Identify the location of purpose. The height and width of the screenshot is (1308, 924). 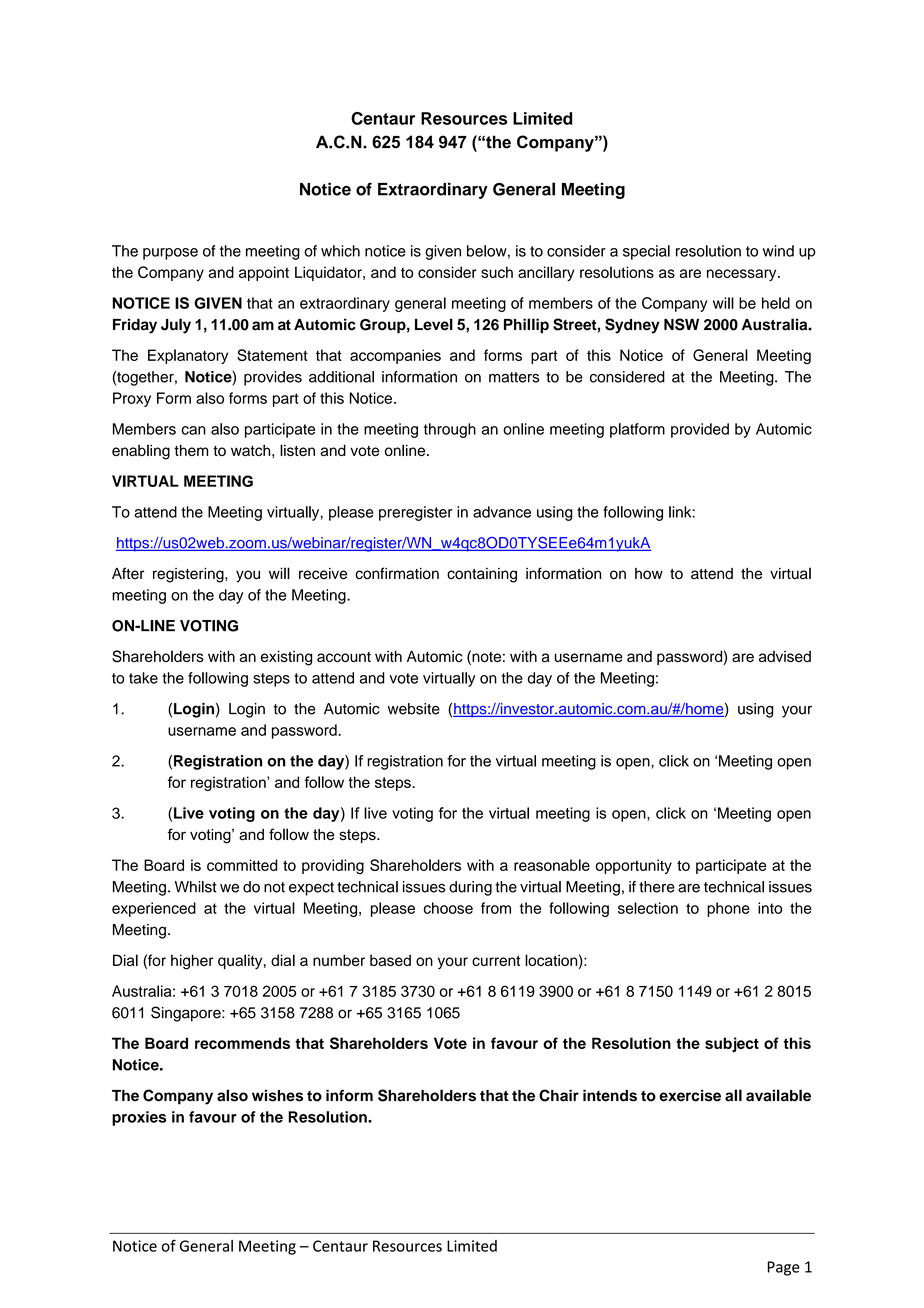
(170, 254).
